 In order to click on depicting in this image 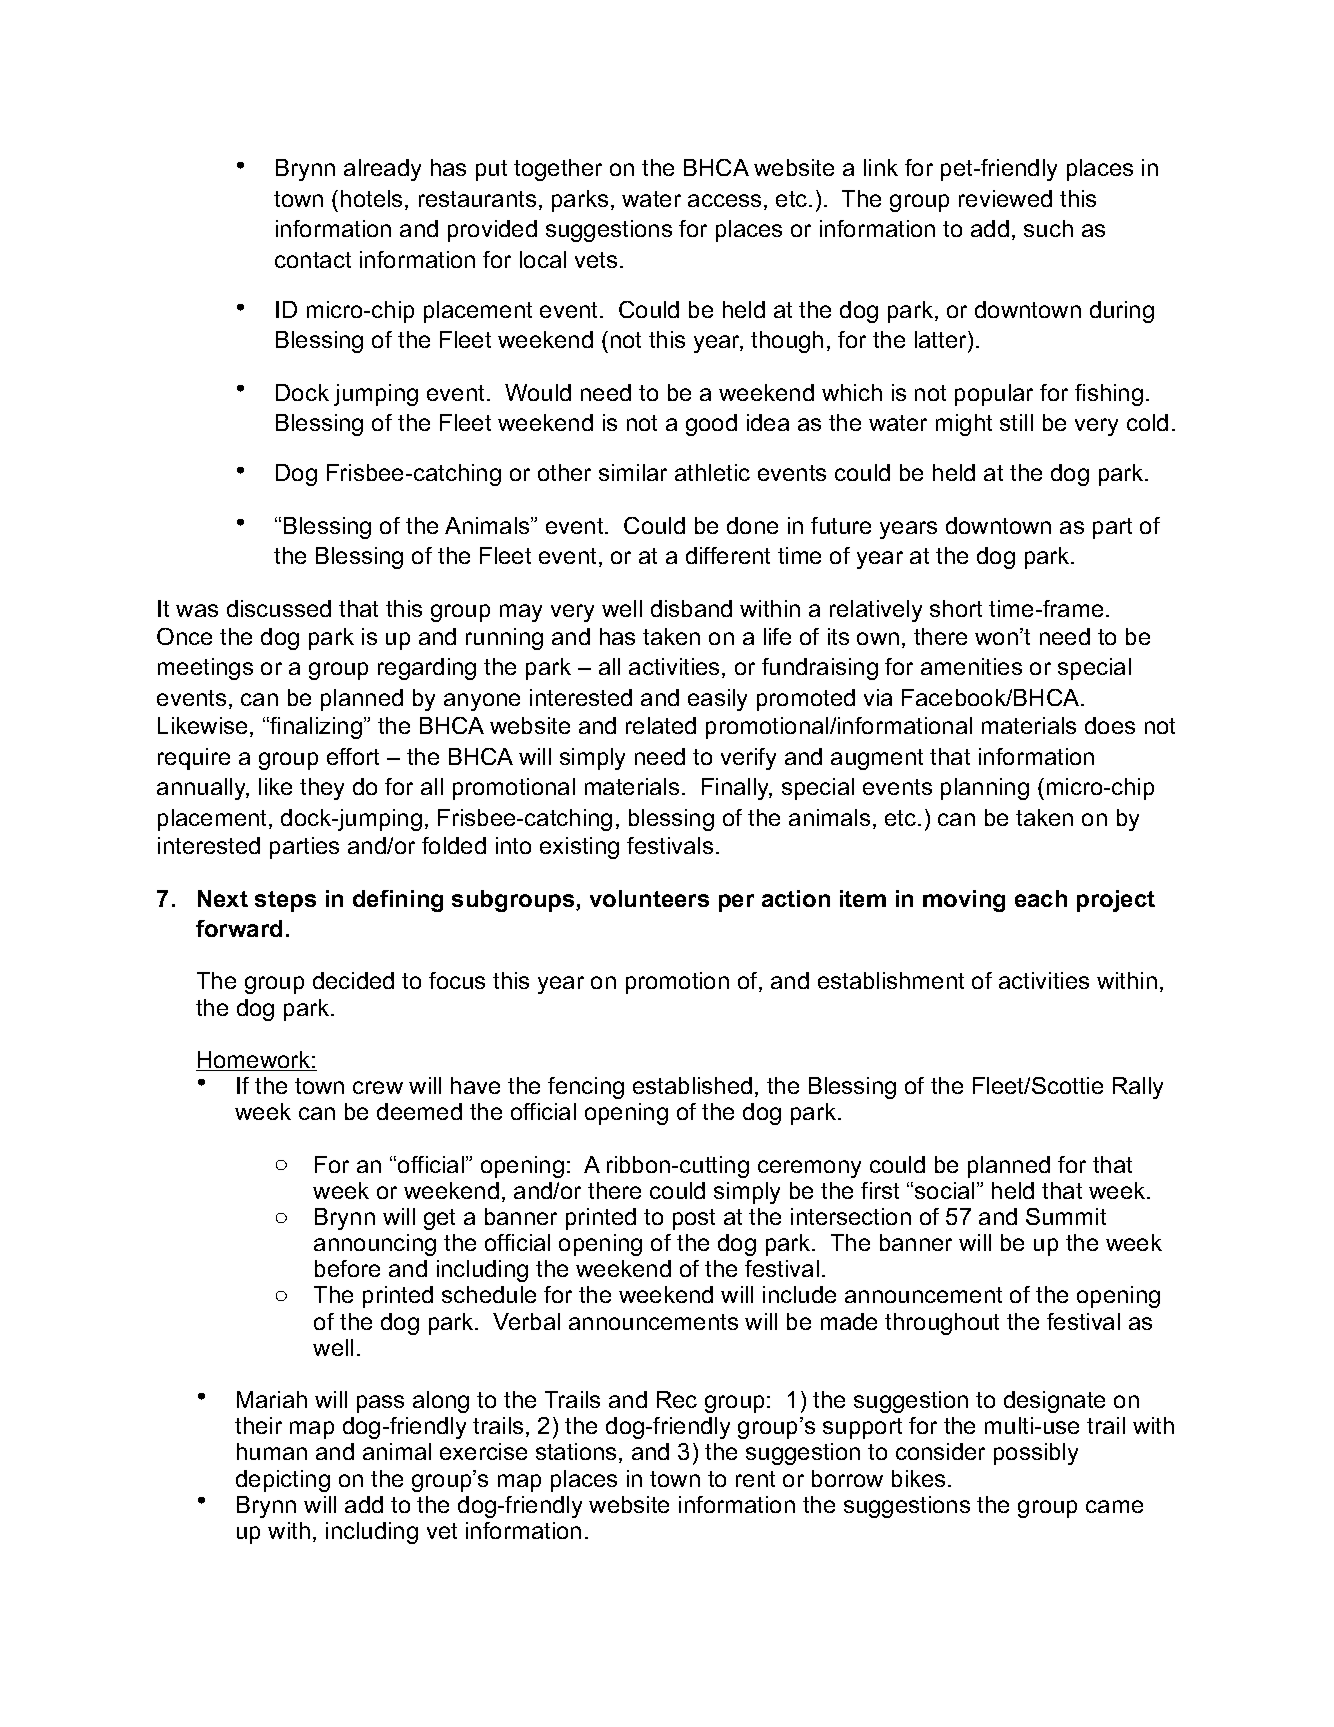, I will do `click(283, 1481)`.
